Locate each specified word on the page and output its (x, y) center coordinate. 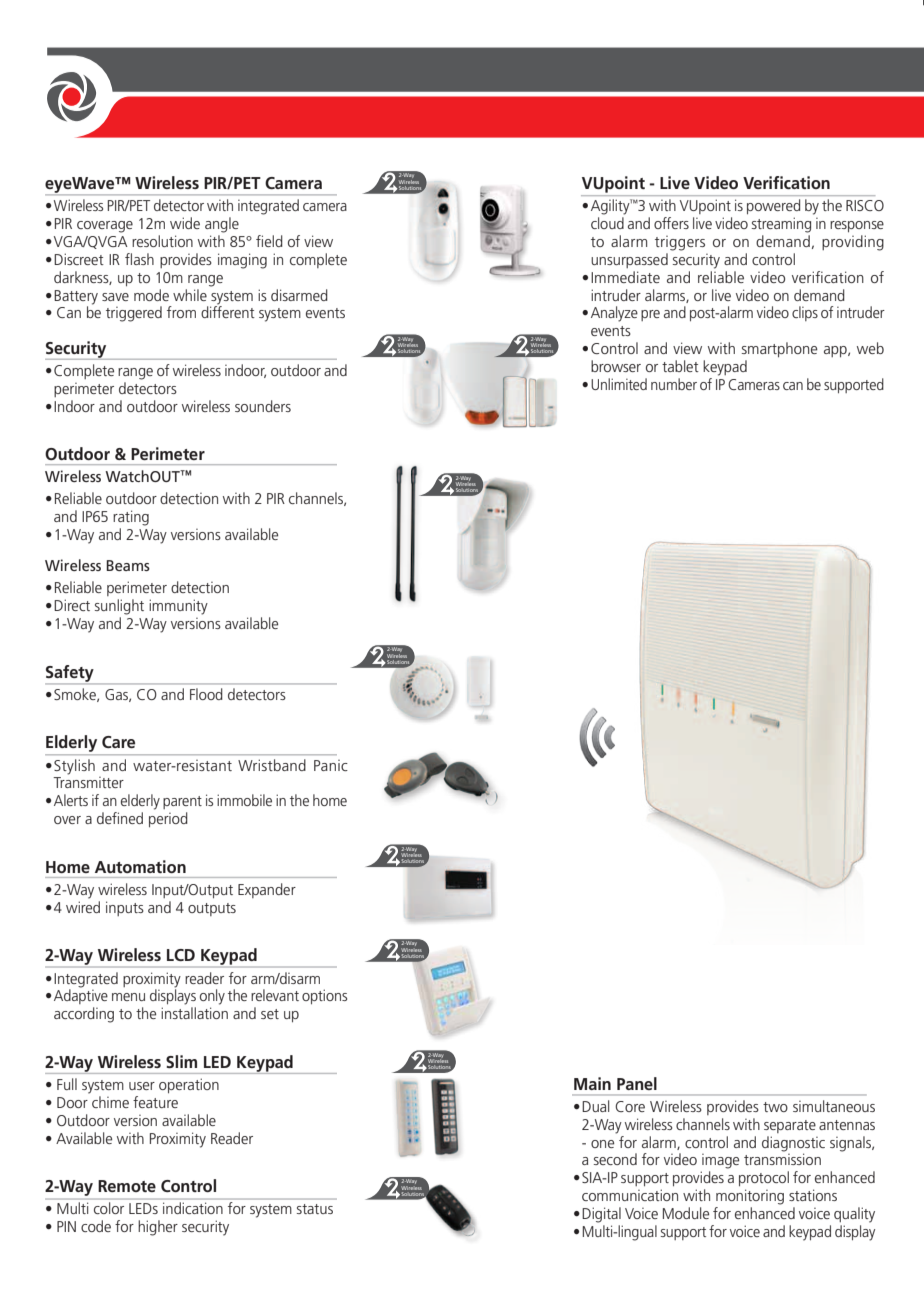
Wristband (272, 765)
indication (193, 1208)
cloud (607, 223)
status (315, 1209)
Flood (206, 694)
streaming (781, 225)
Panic (331, 765)
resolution (162, 241)
